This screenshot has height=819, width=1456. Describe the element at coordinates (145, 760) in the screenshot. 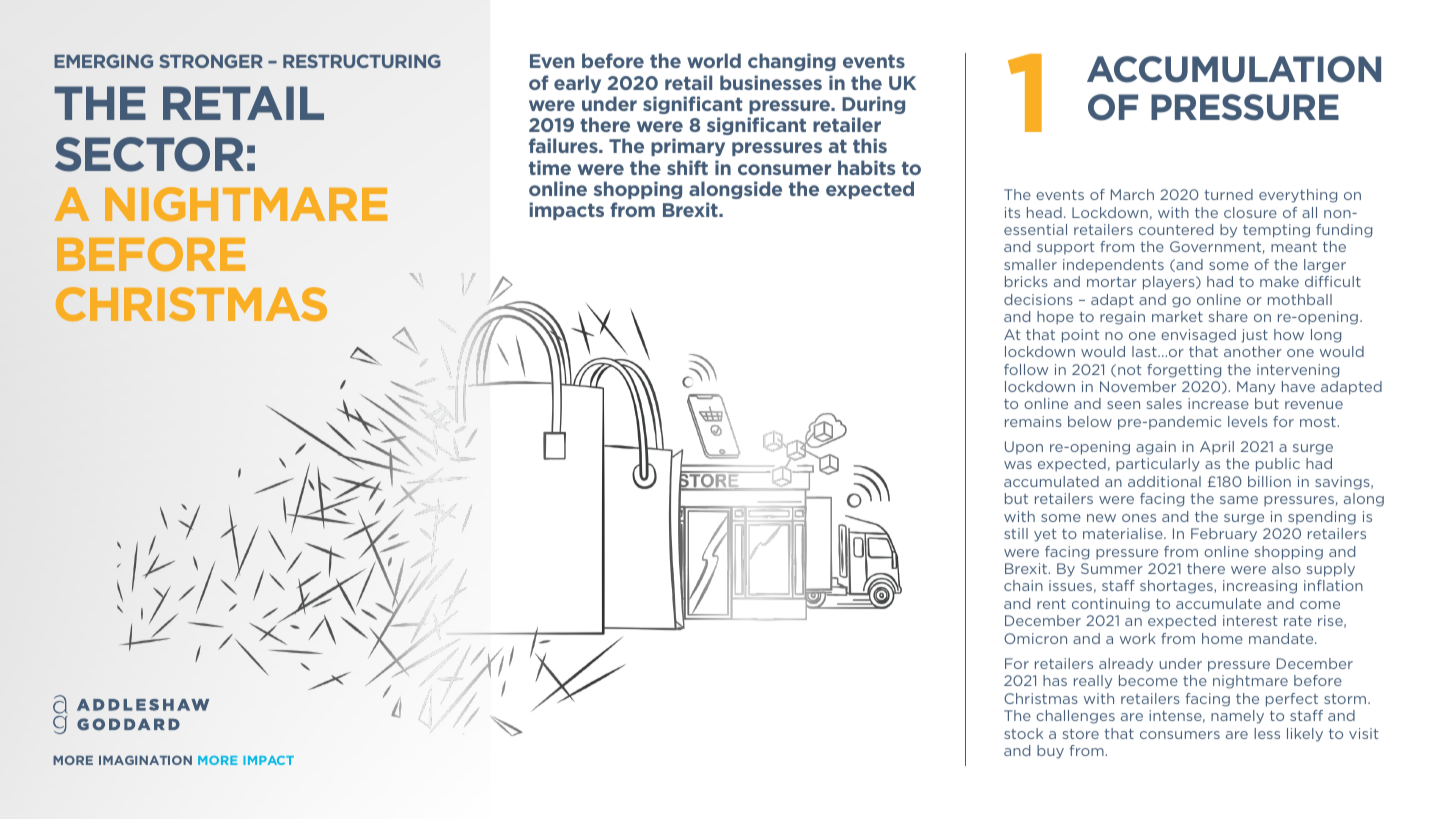

I see `IMAGINATION` at that location.
